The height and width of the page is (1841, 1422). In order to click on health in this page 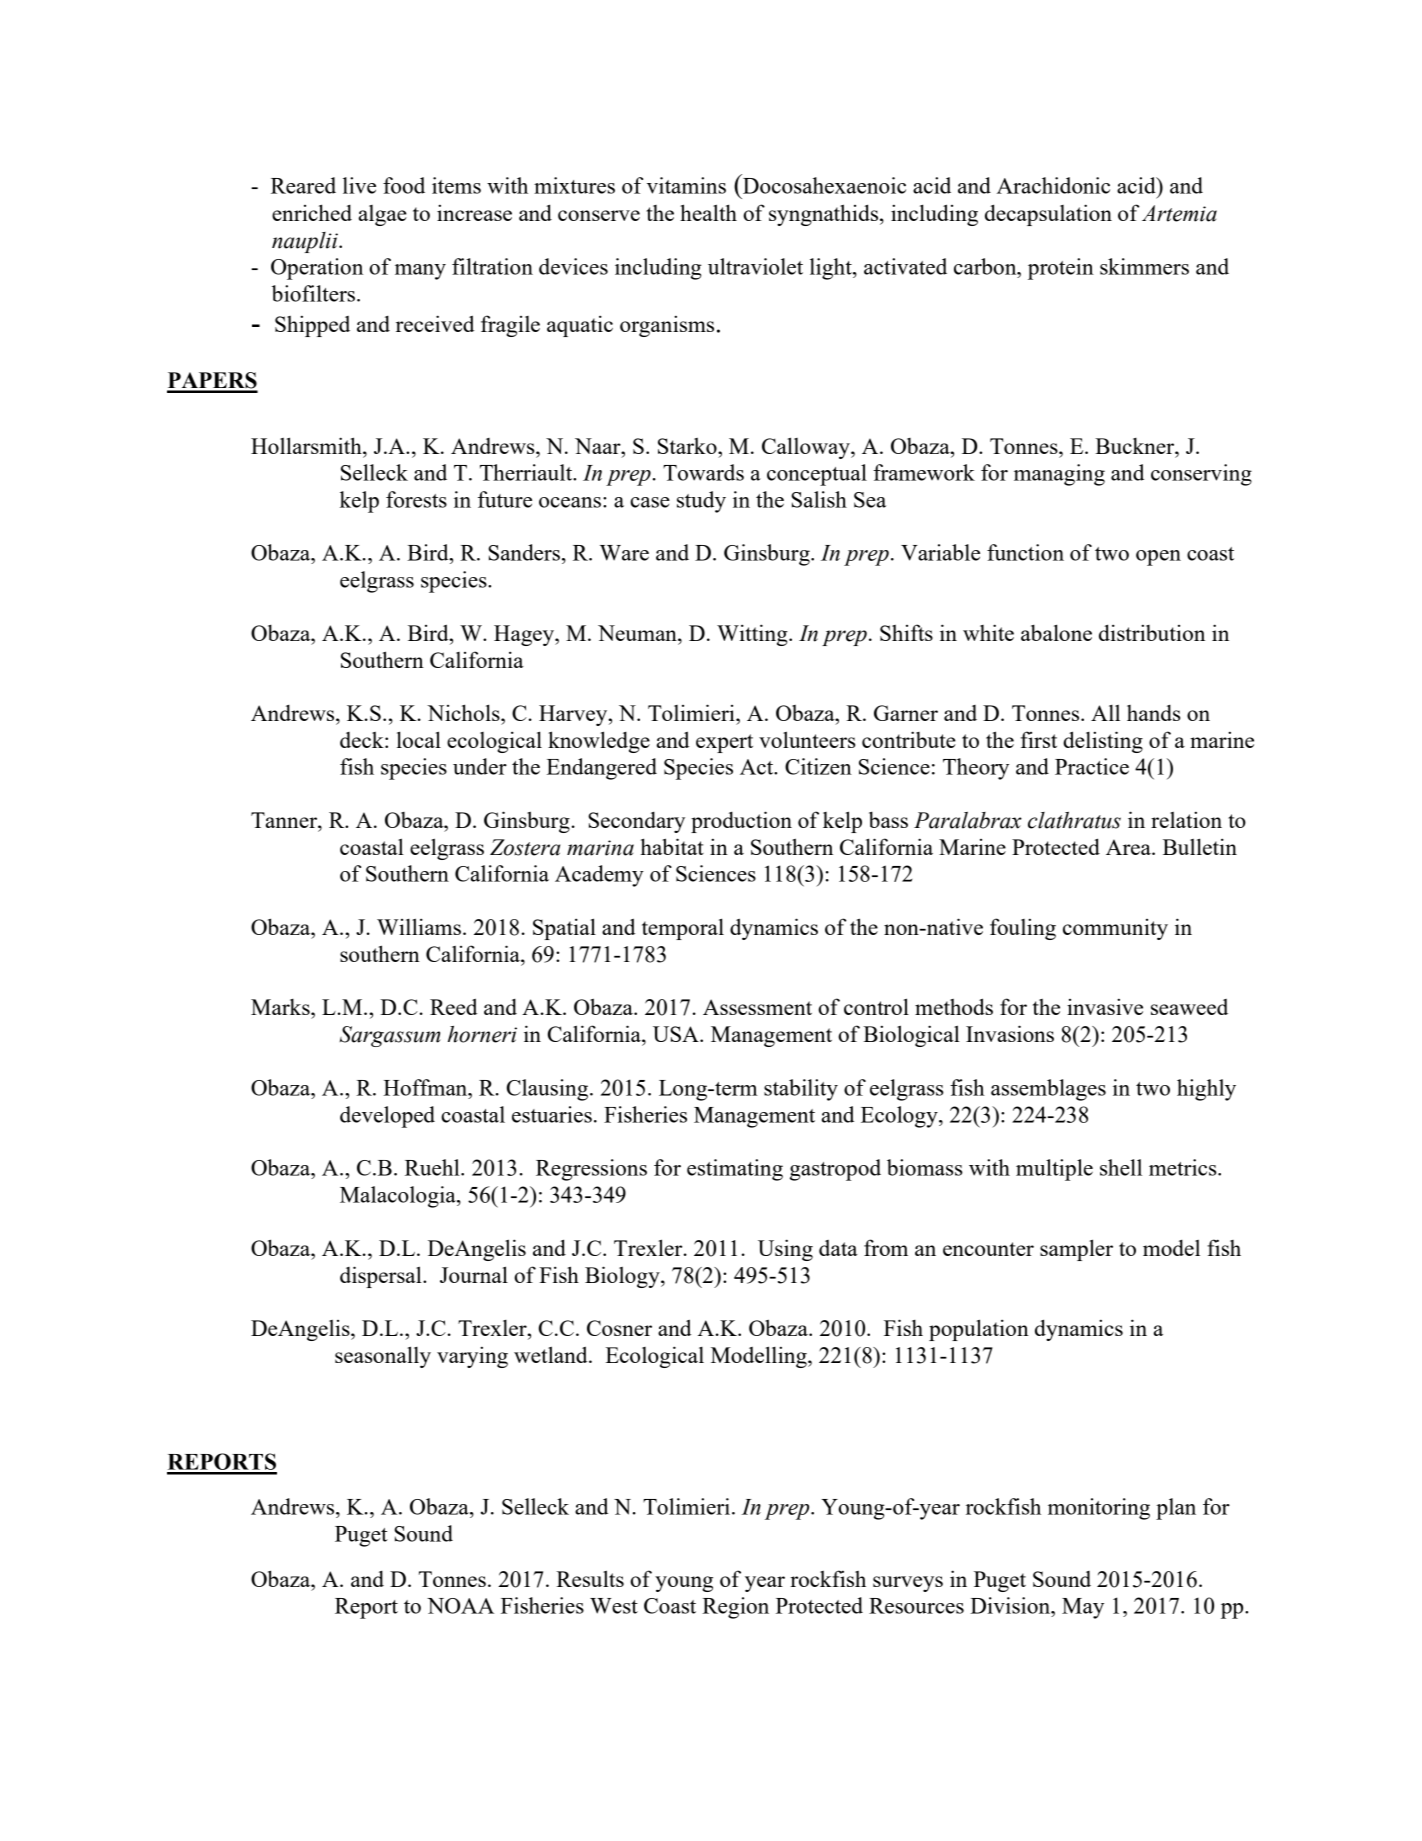, I will do `click(708, 212)`.
